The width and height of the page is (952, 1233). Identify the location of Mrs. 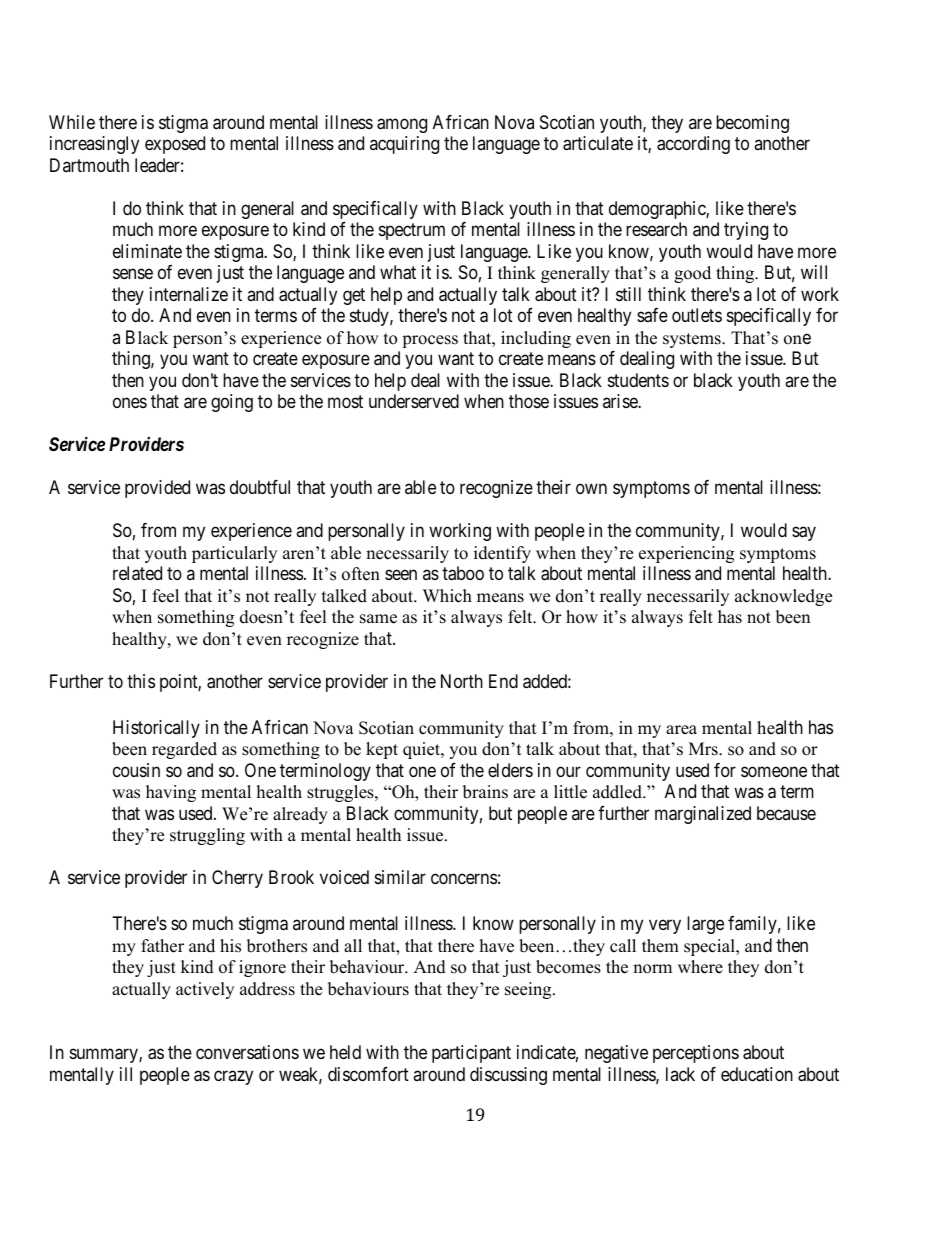
(704, 749).
